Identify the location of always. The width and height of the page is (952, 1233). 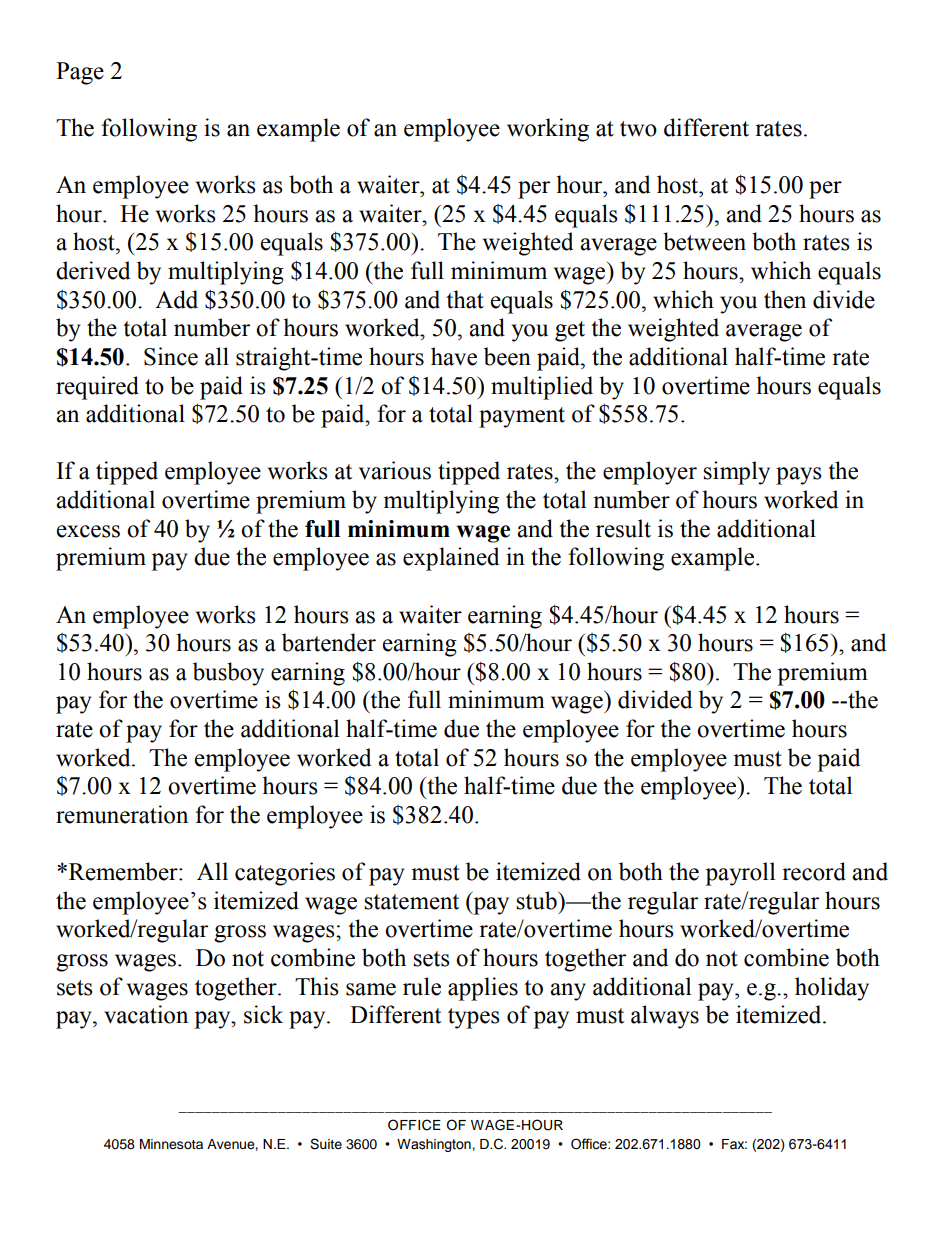
(665, 1017).
